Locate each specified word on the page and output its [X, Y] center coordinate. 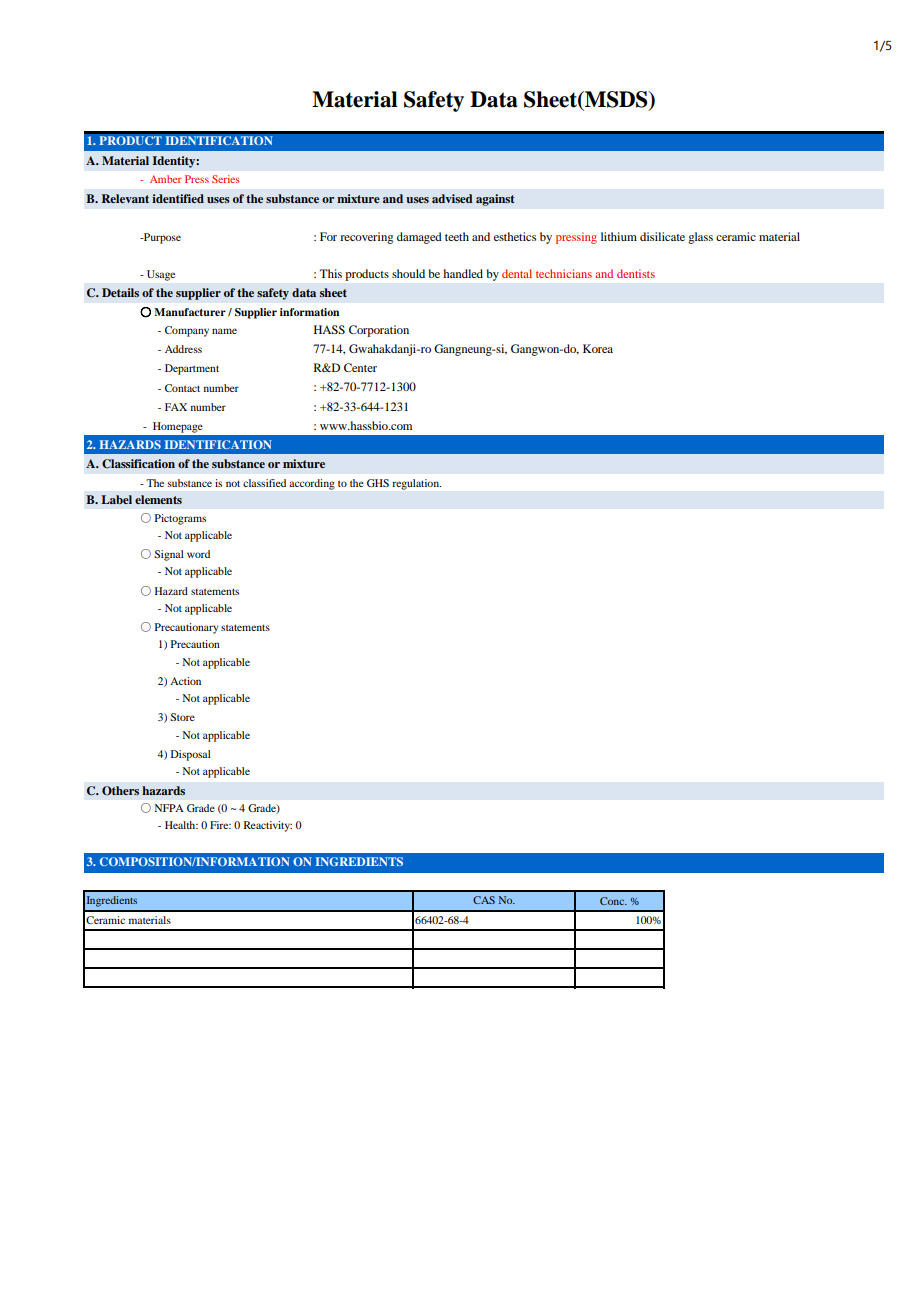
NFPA [169, 808]
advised [452, 198]
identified [178, 198]
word [198, 554]
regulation [416, 484]
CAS [484, 900]
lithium [619, 236]
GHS [378, 483]
